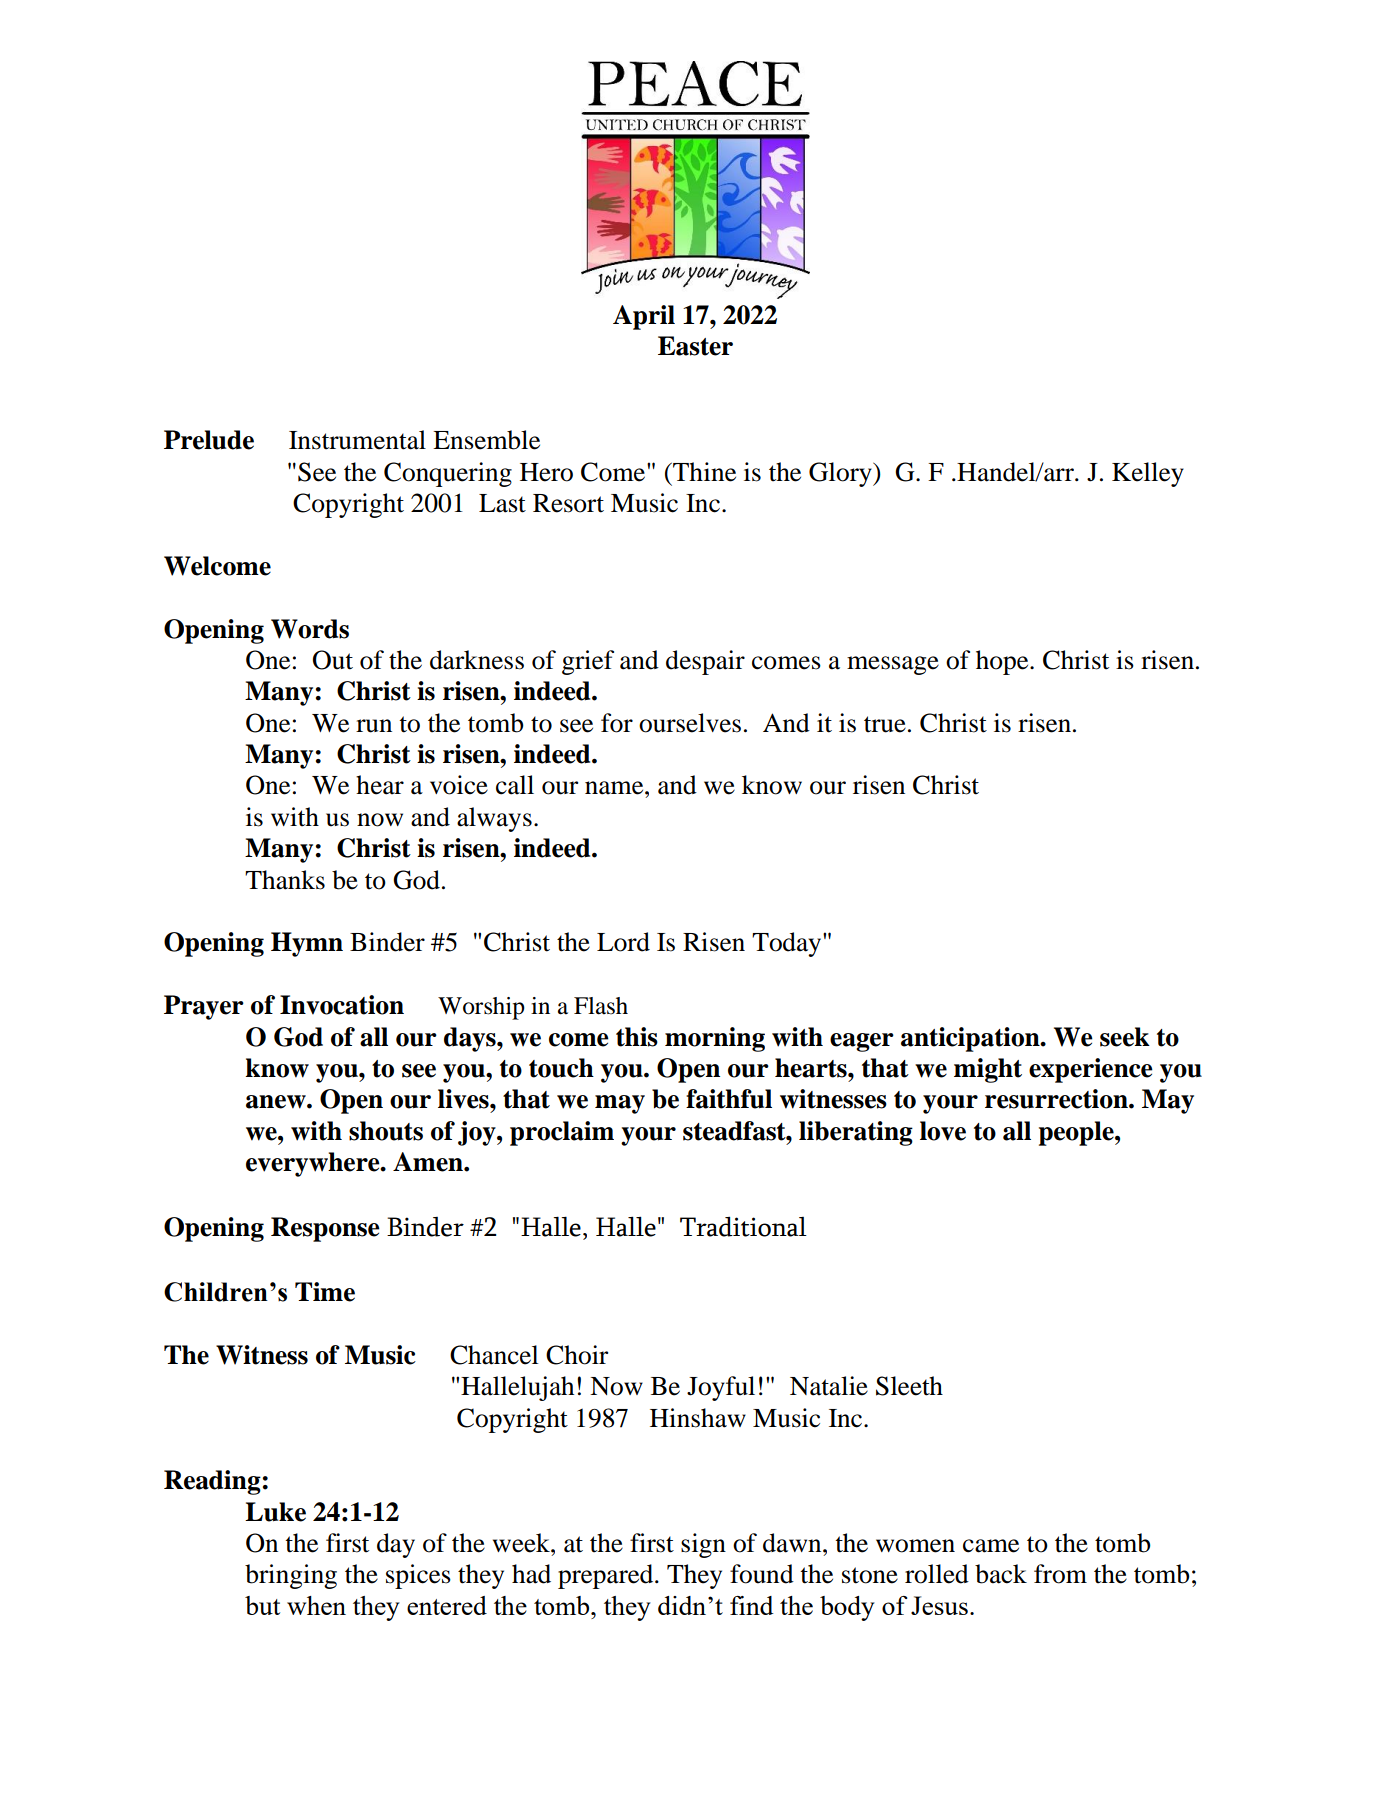  Describe the element at coordinates (307, 944) in the screenshot. I see `Hymn` at that location.
